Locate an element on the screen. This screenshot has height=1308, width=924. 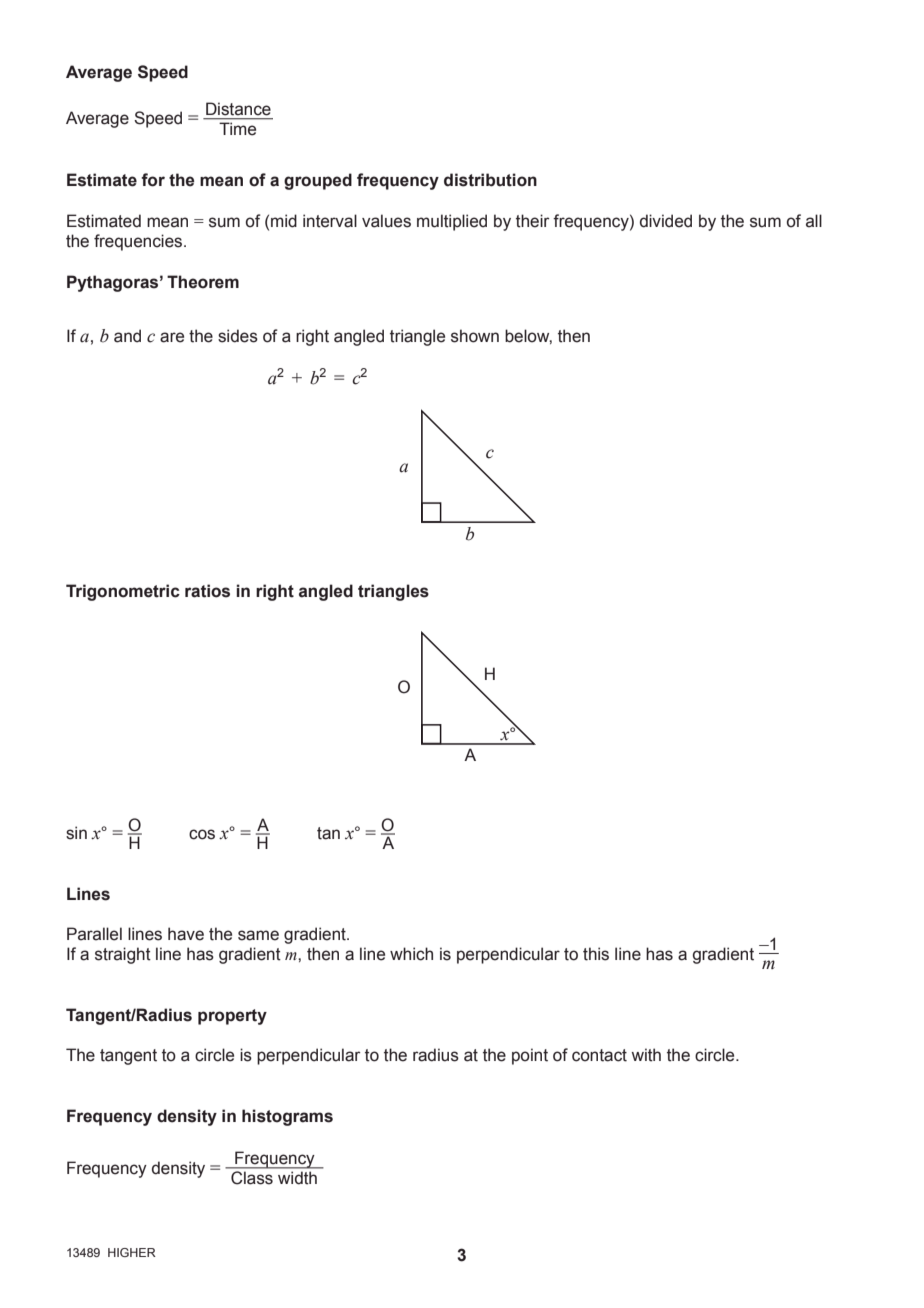
HIGHER is located at coordinates (132, 1252).
